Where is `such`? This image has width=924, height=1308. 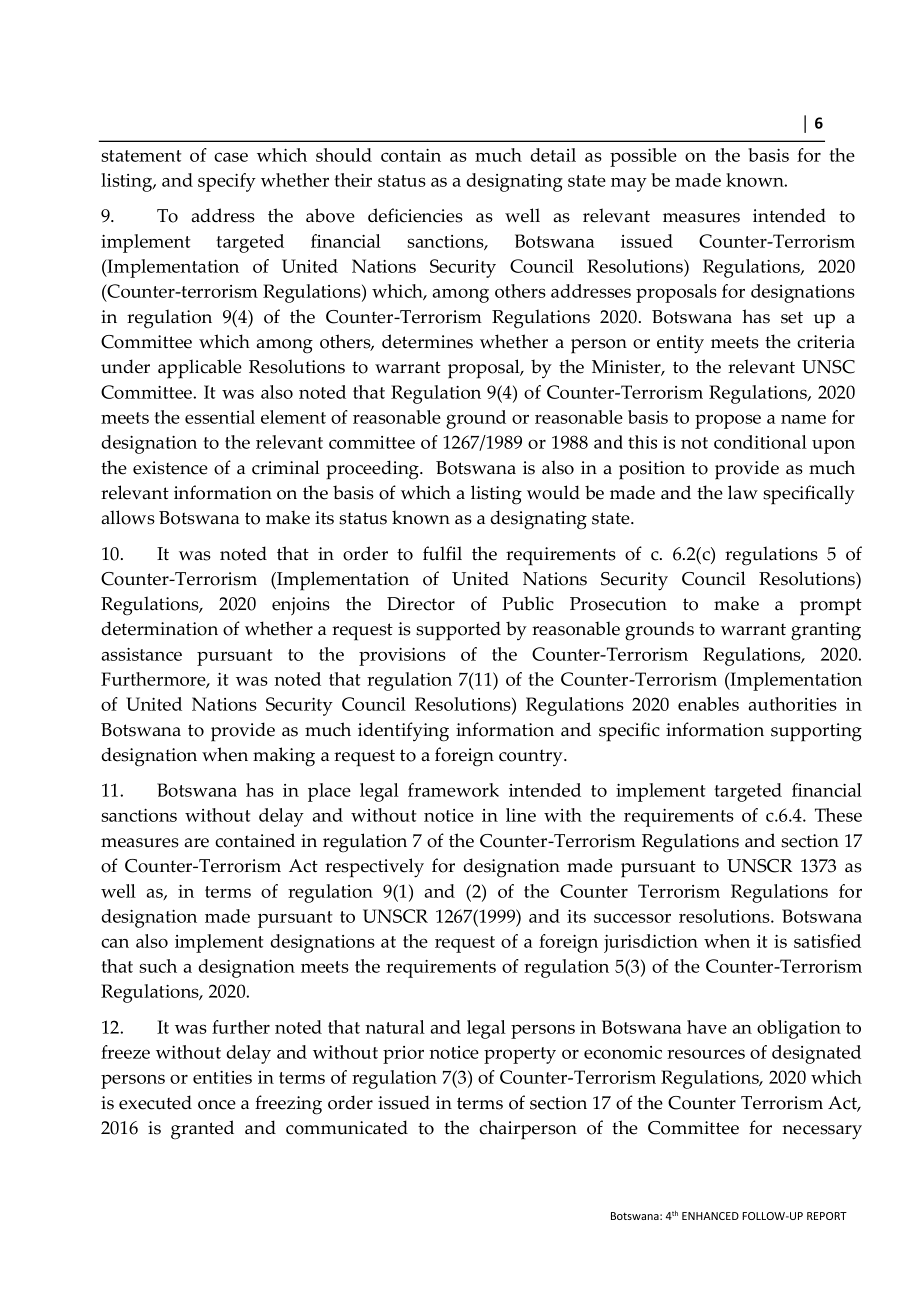
such is located at coordinates (158, 966).
